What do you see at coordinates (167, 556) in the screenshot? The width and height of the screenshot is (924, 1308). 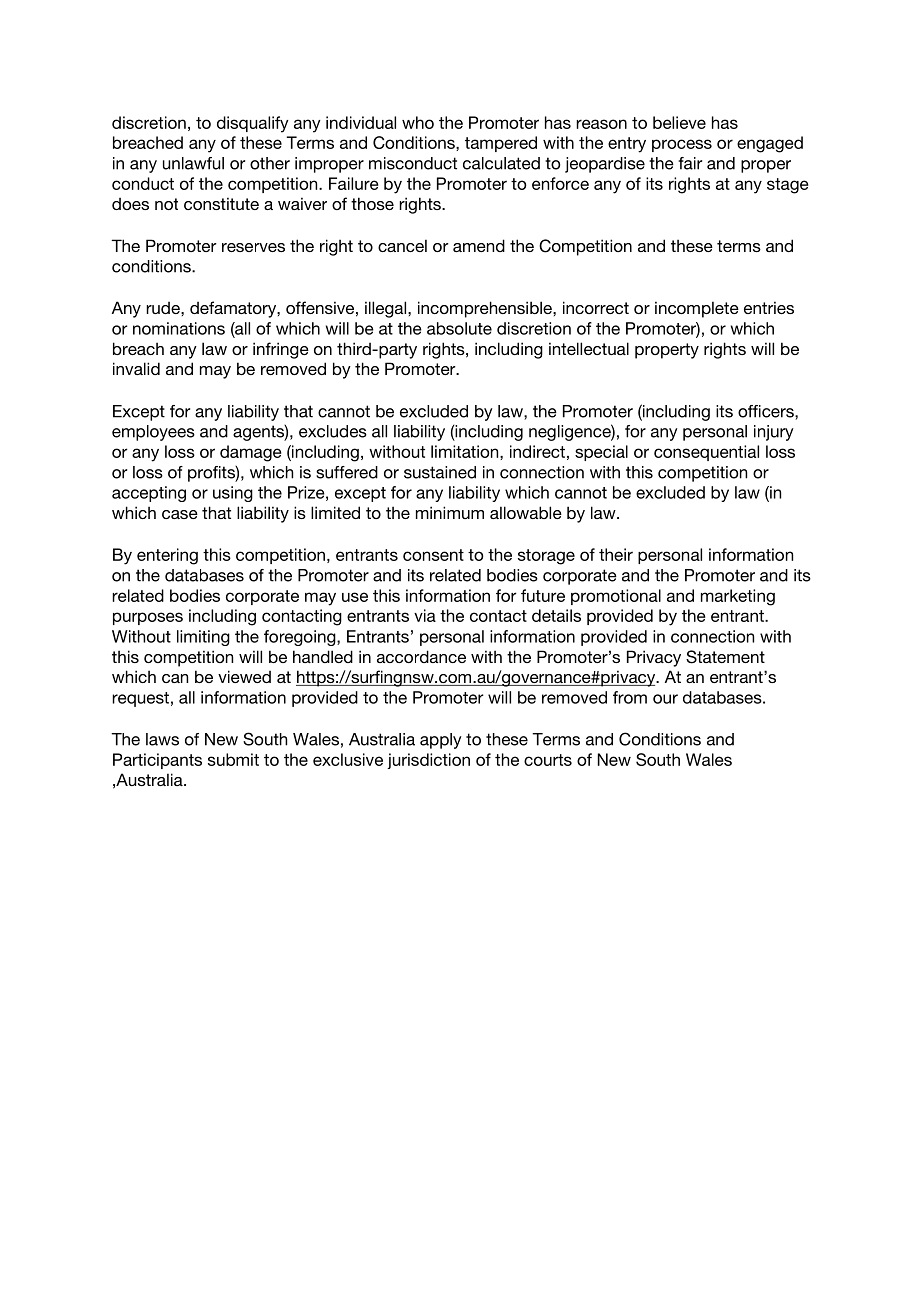 I see `entering` at bounding box center [167, 556].
